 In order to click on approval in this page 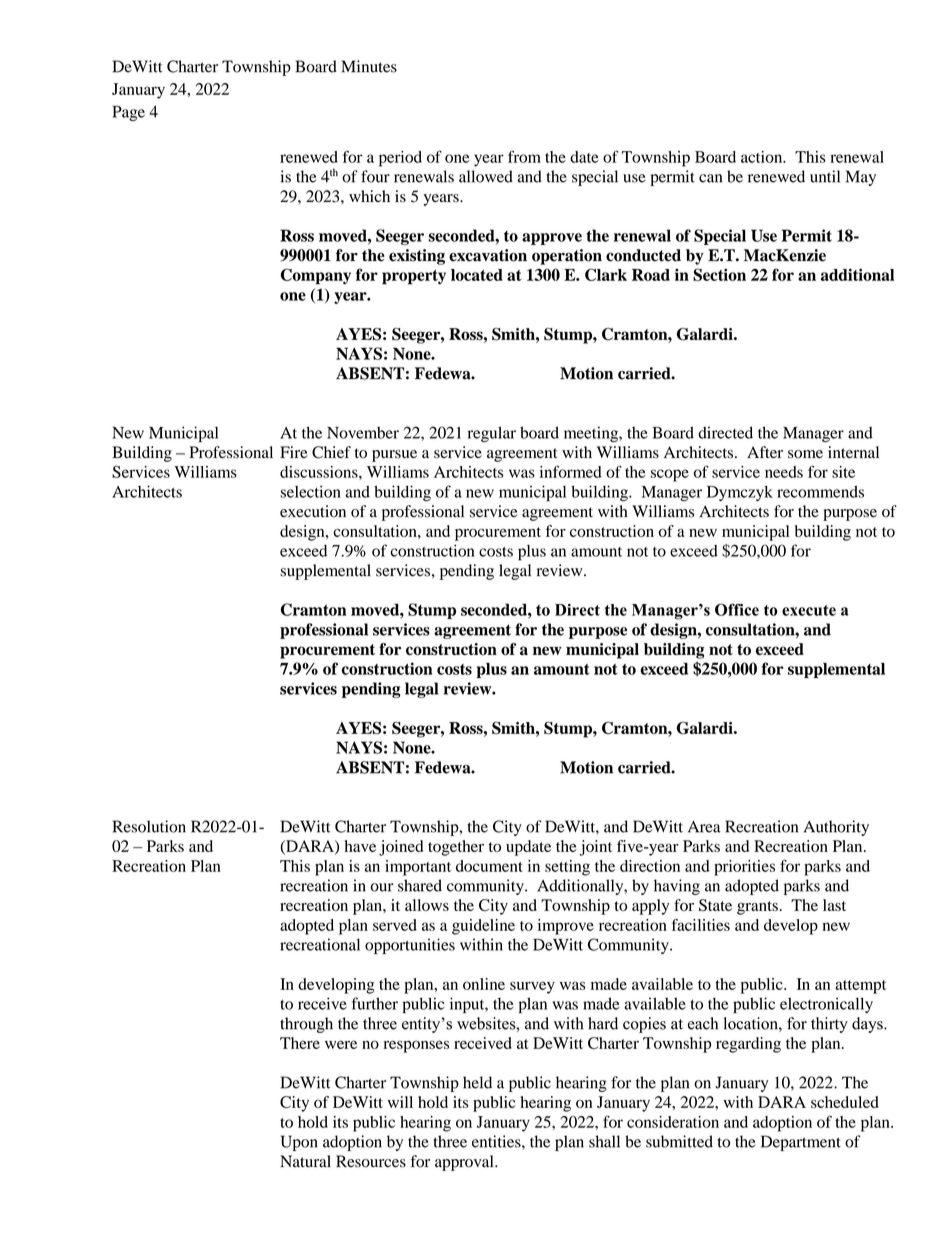, I will do `click(465, 1163)`.
